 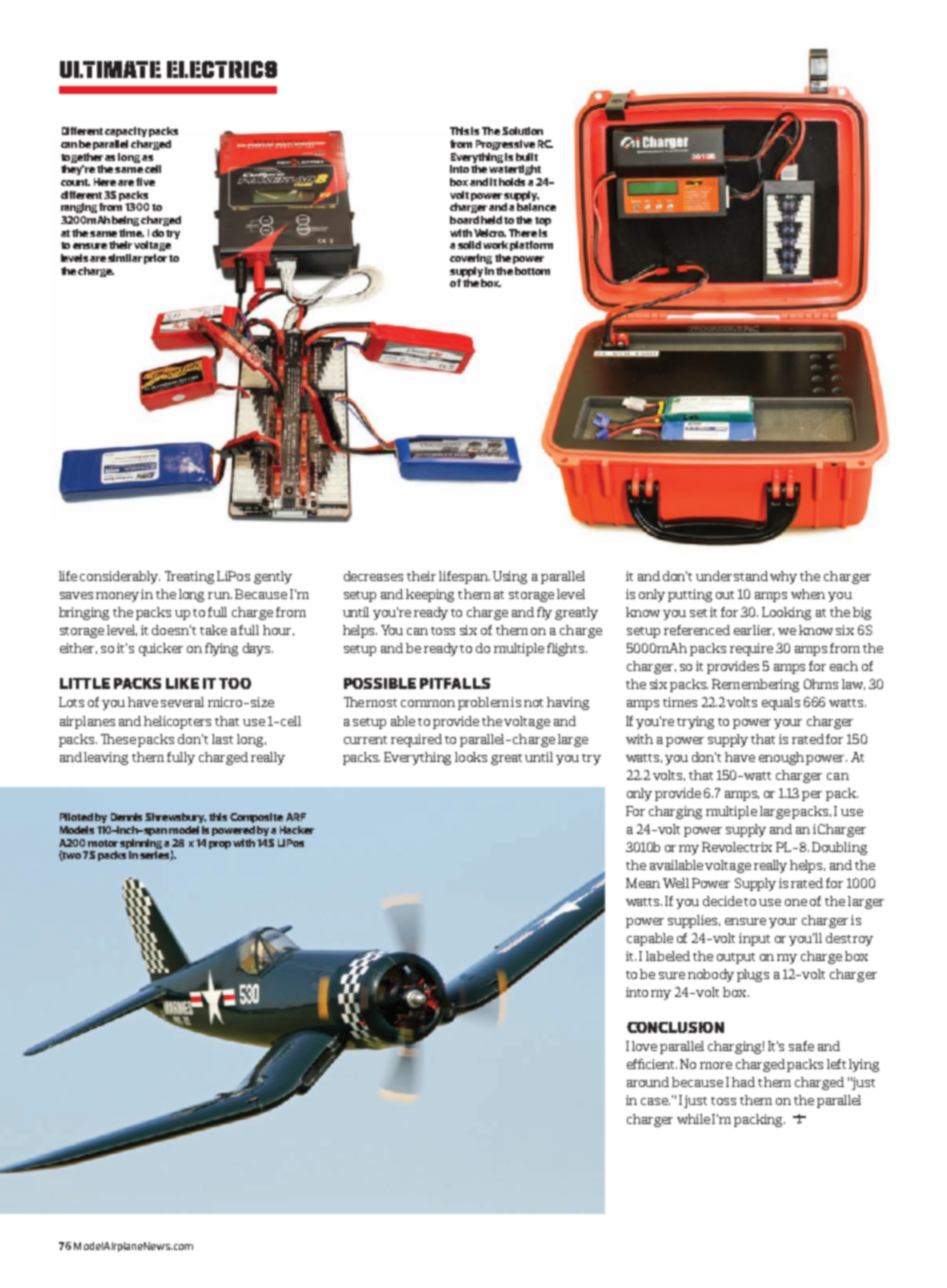 I want to click on Using, so click(x=510, y=577).
